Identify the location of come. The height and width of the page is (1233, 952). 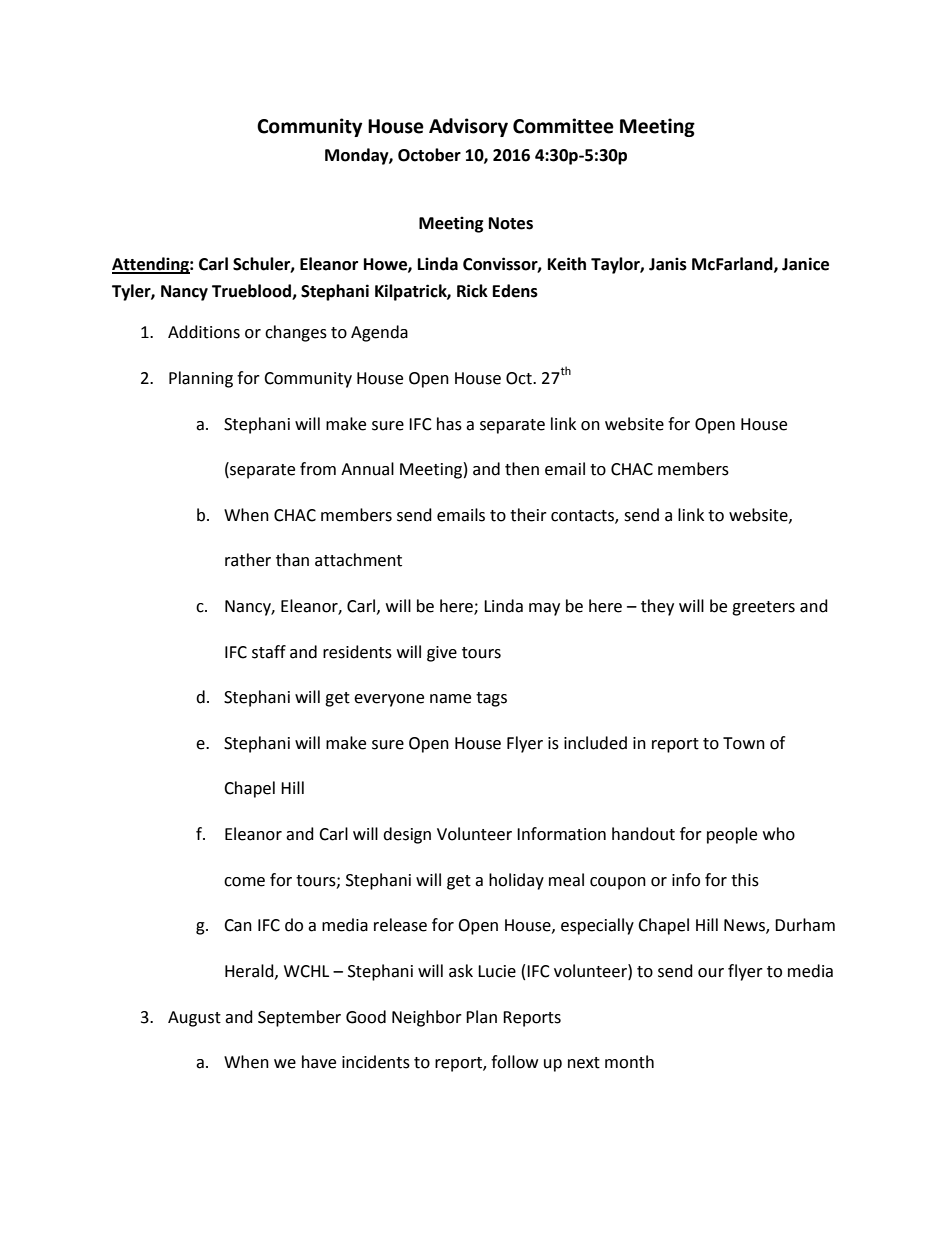
(244, 882).
